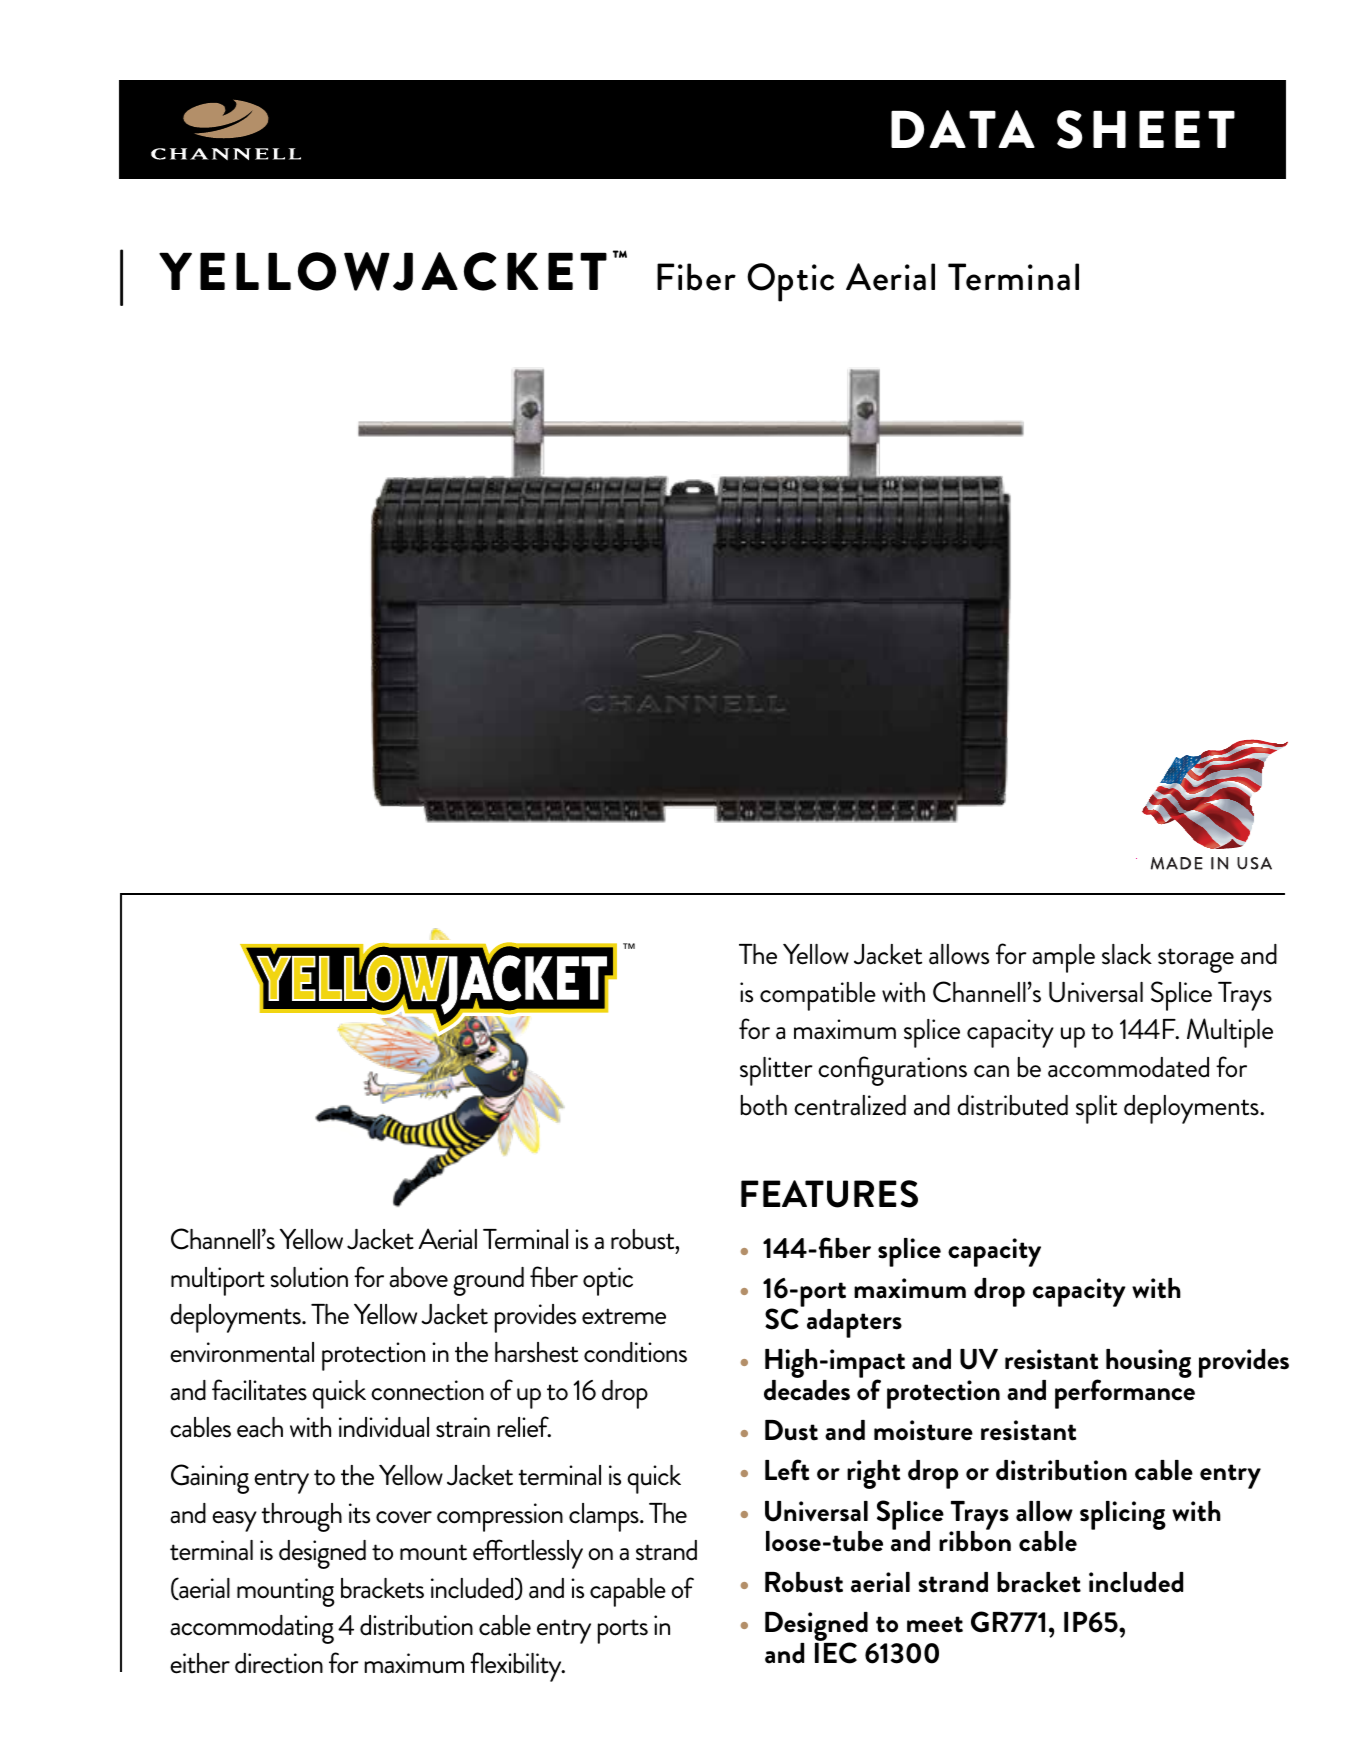  I want to click on Multiple, so click(1230, 1033).
